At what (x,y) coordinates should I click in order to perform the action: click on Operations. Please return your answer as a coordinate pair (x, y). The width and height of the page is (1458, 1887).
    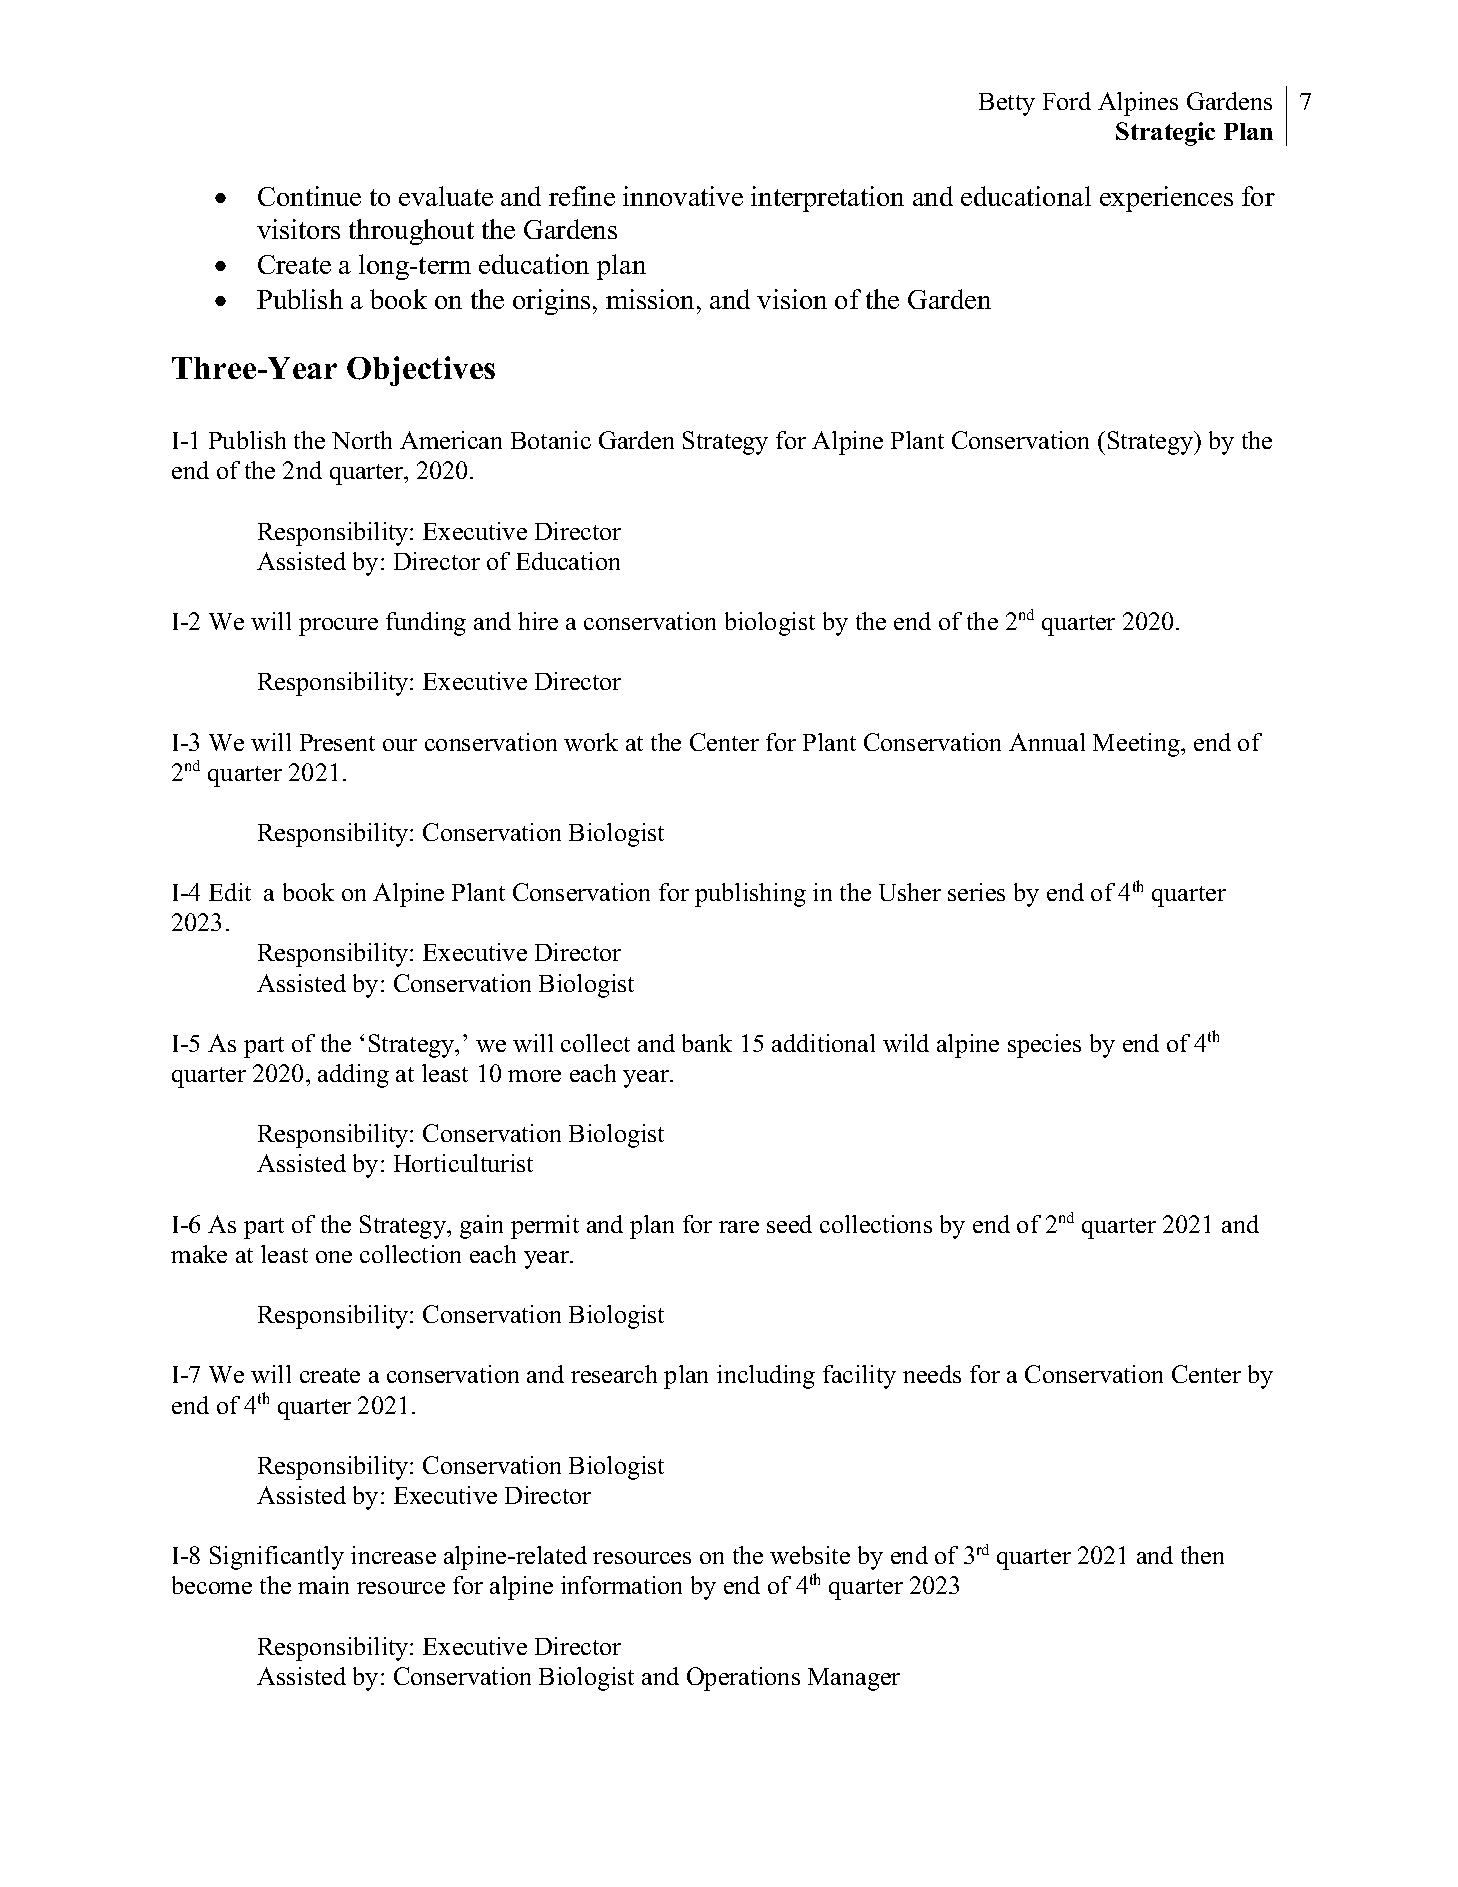
    Looking at the image, I should click on (743, 1679).
